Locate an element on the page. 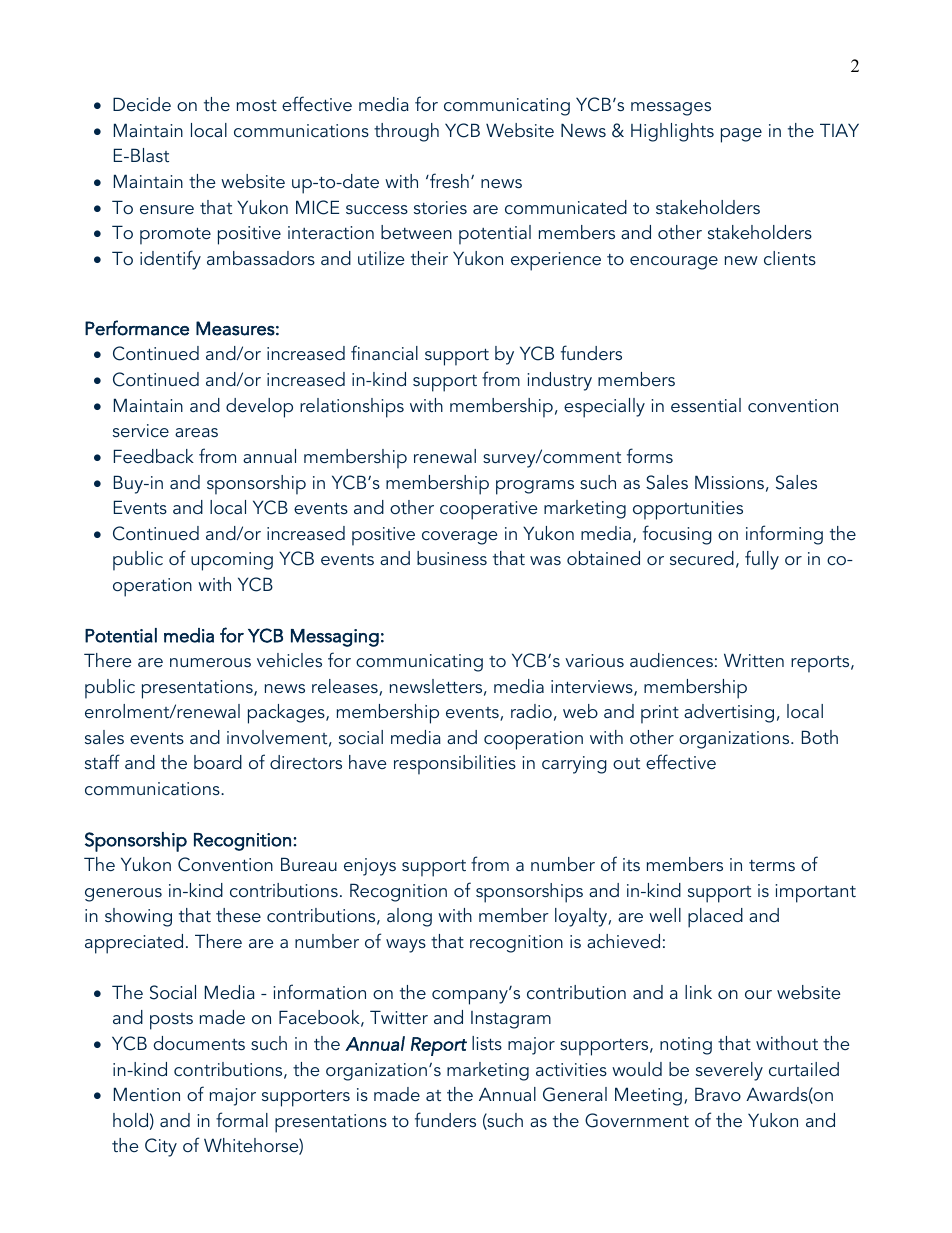 The width and height of the page is (952, 1233). Bravo is located at coordinates (718, 1094).
